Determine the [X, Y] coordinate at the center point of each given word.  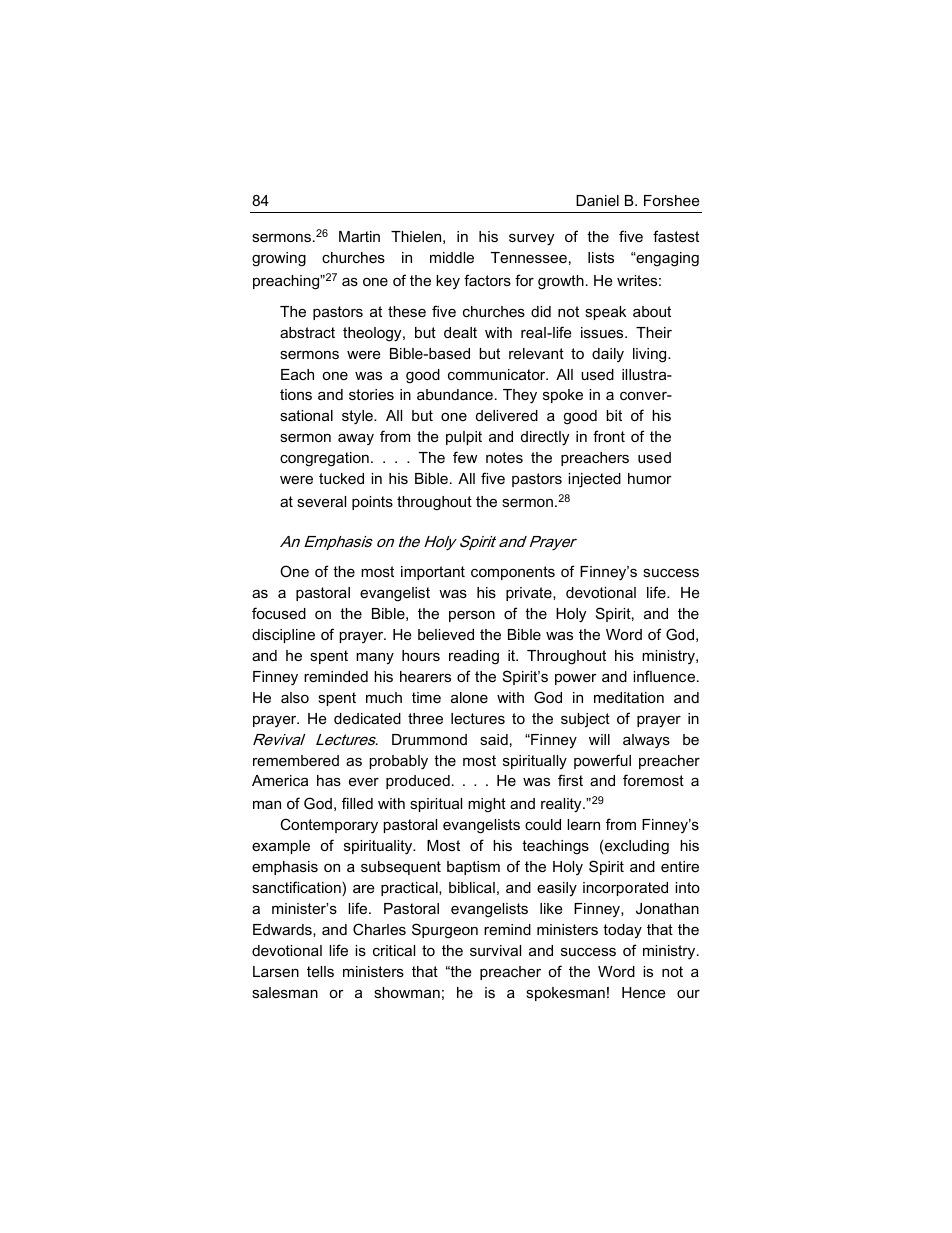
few [465, 457]
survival [495, 950]
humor [650, 478]
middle [452, 257]
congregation [324, 459]
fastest [676, 236]
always [646, 741]
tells [320, 971]
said [494, 739]
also [295, 697]
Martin [359, 236]
